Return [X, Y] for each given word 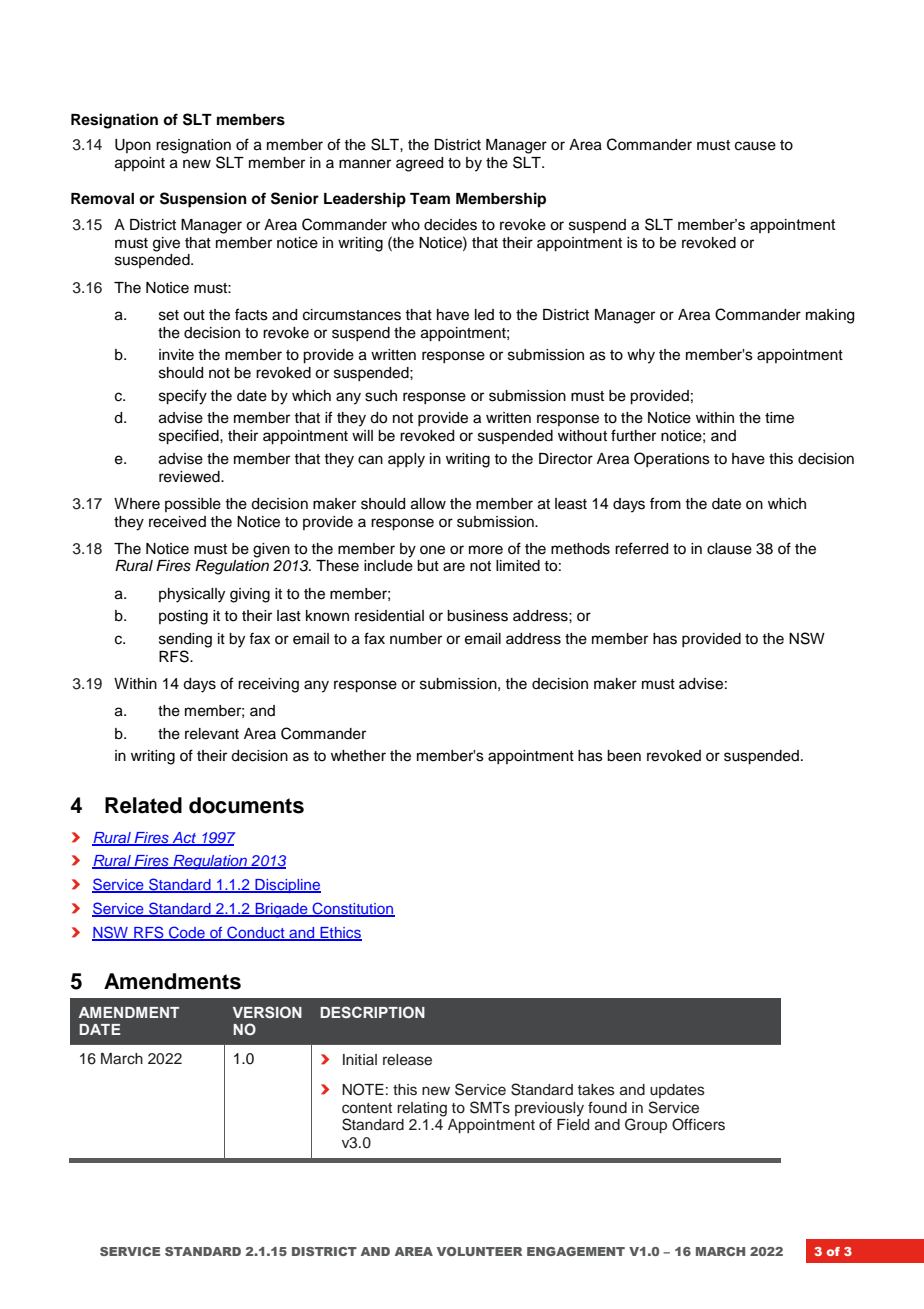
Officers [698, 1124]
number [416, 639]
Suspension [203, 200]
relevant [212, 734]
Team [430, 199]
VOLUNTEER [479, 1251]
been [624, 756]
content [367, 1108]
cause [755, 146]
